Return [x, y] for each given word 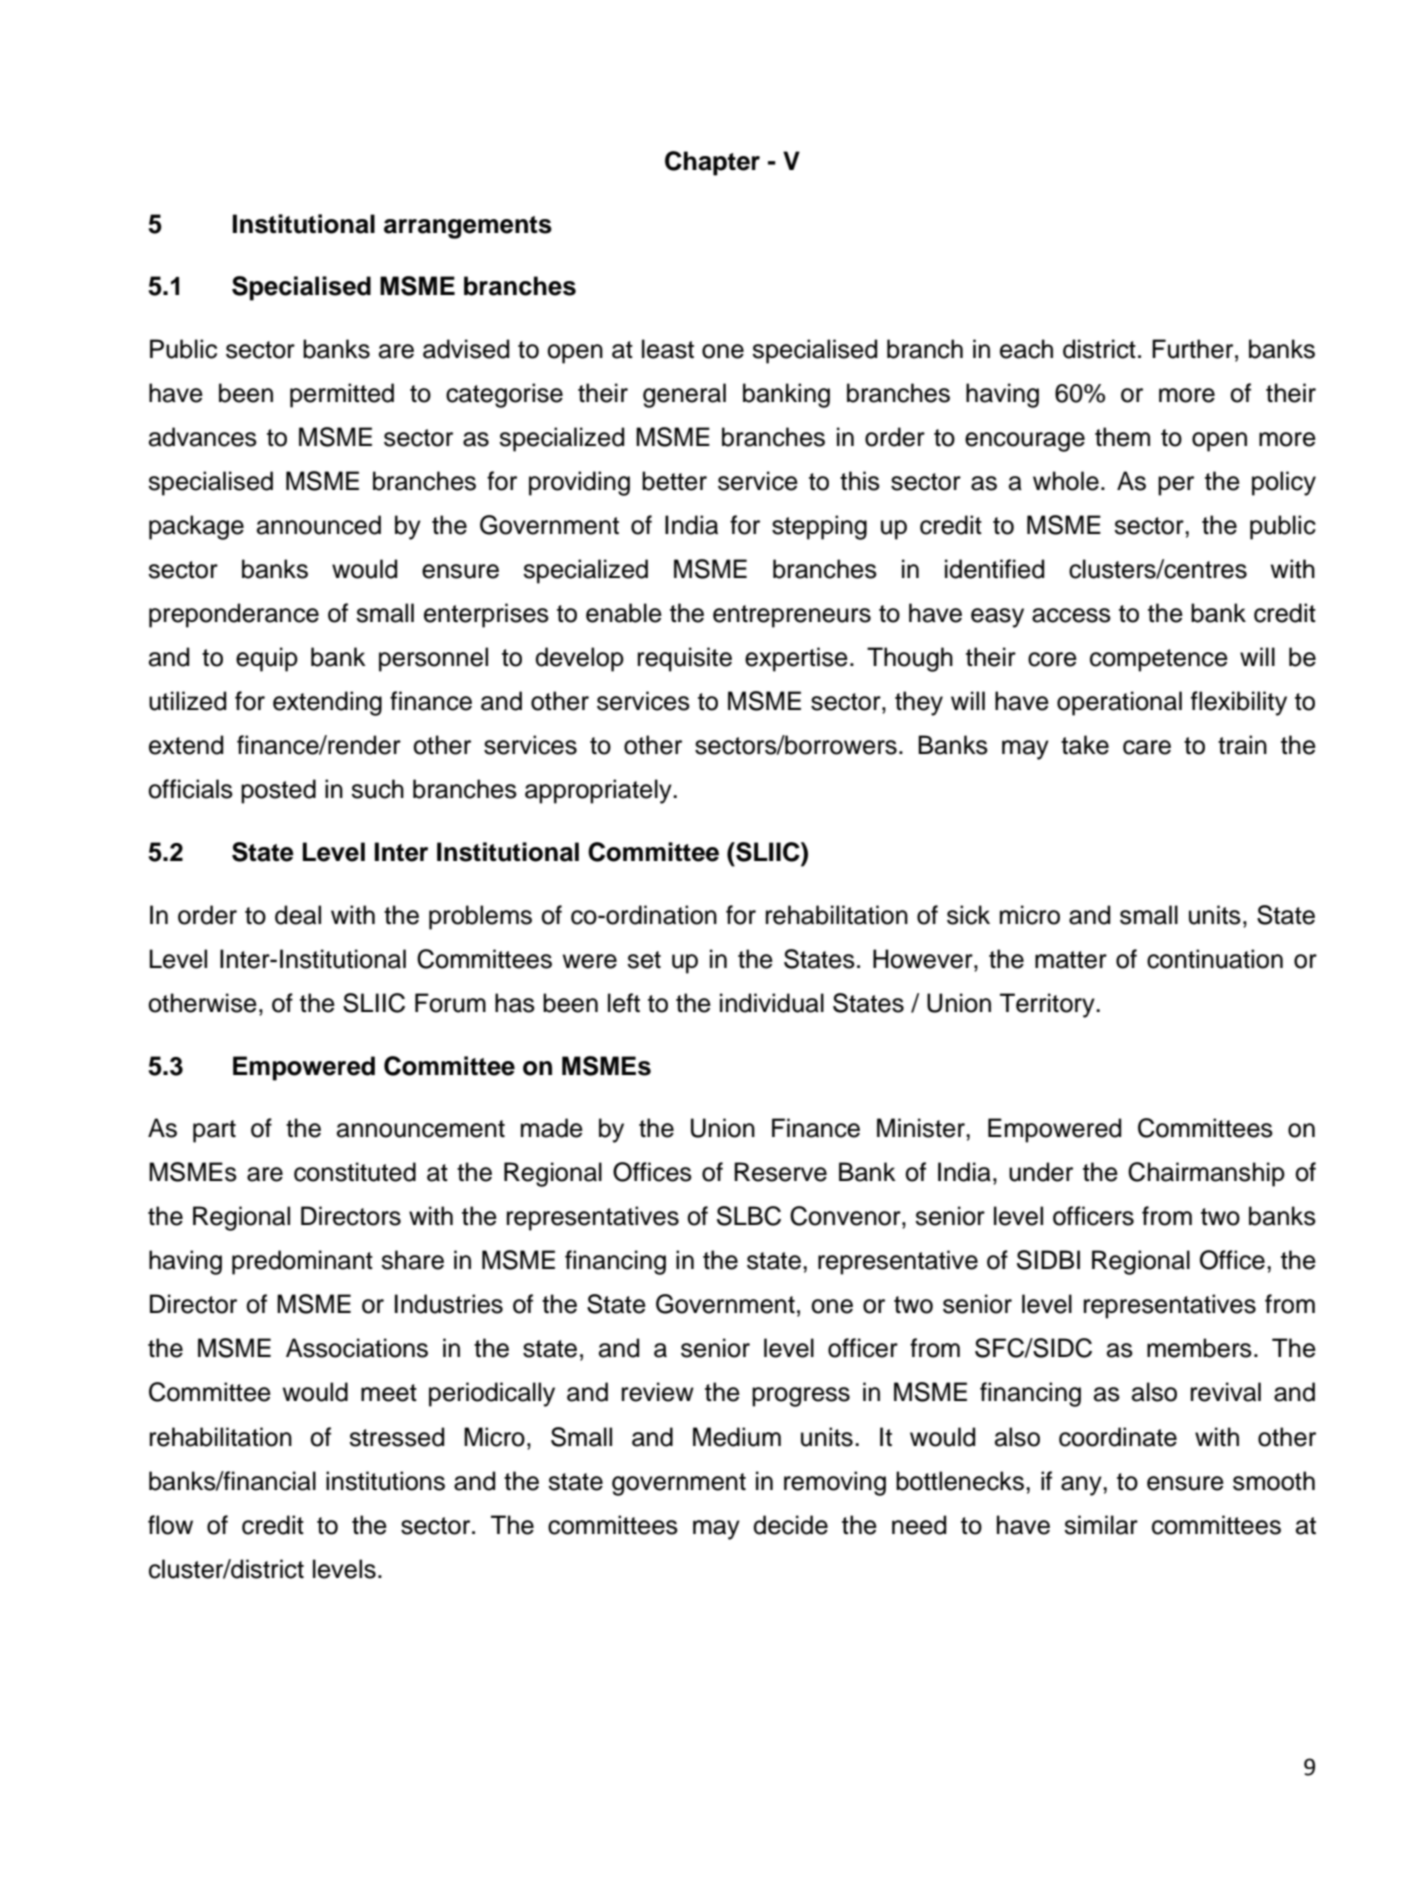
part [214, 1131]
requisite [685, 659]
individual [772, 1003]
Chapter [712, 163]
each [1026, 349]
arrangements [468, 227]
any [1082, 1486]
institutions [385, 1481]
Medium [737, 1437]
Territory [1048, 1005]
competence [1159, 660]
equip [267, 659]
